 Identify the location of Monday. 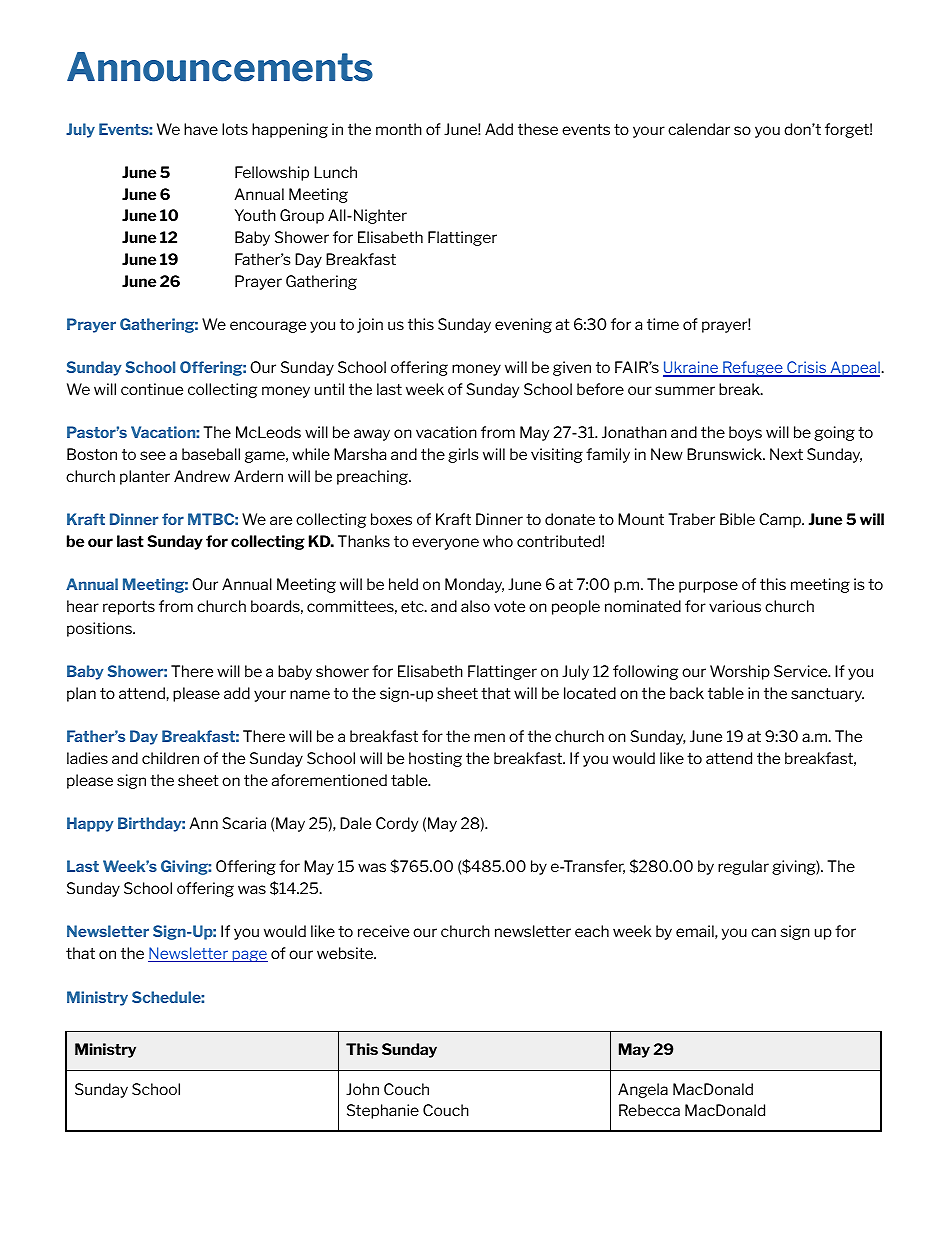
(474, 585).
